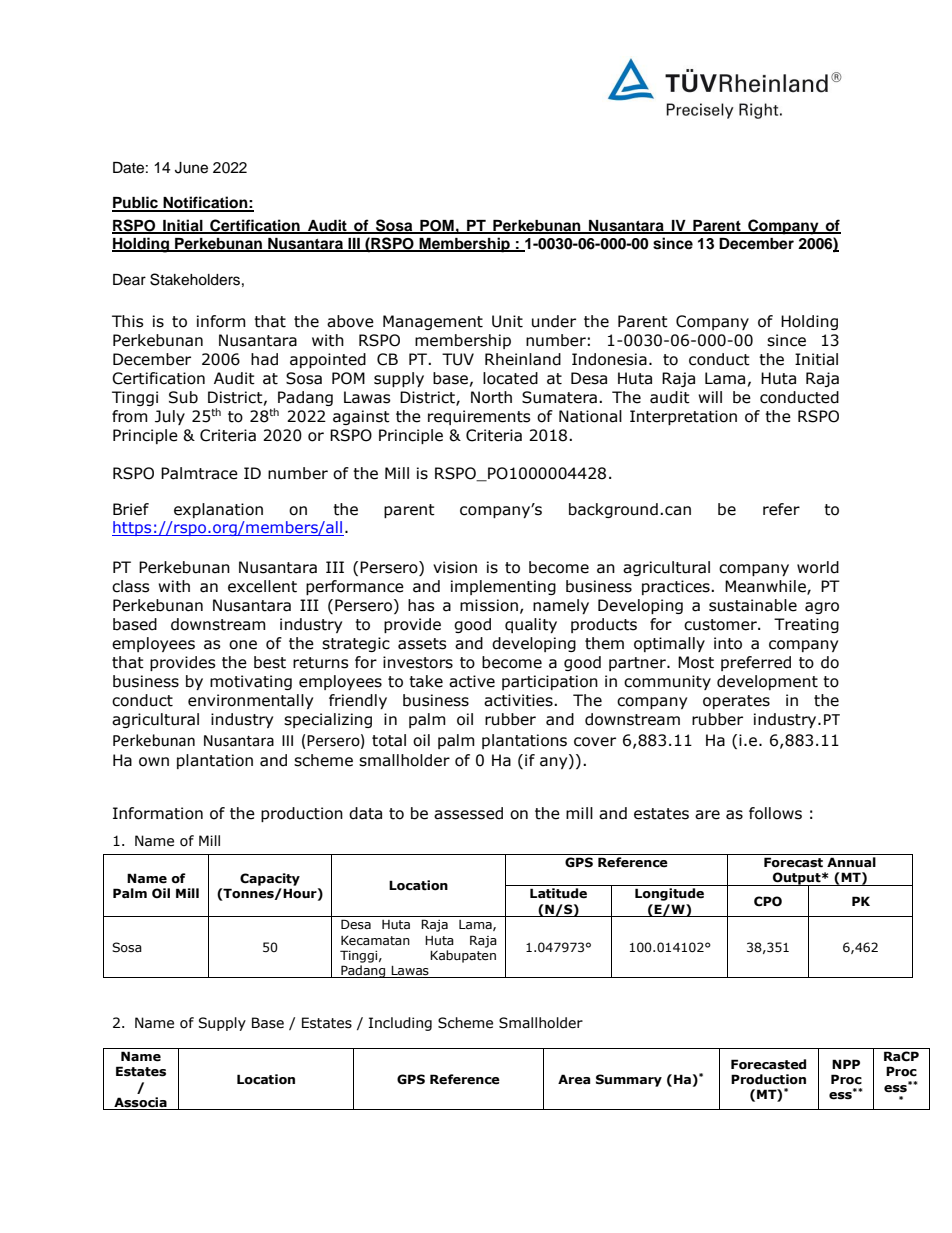  What do you see at coordinates (262, 586) in the screenshot?
I see `excellent` at bounding box center [262, 586].
